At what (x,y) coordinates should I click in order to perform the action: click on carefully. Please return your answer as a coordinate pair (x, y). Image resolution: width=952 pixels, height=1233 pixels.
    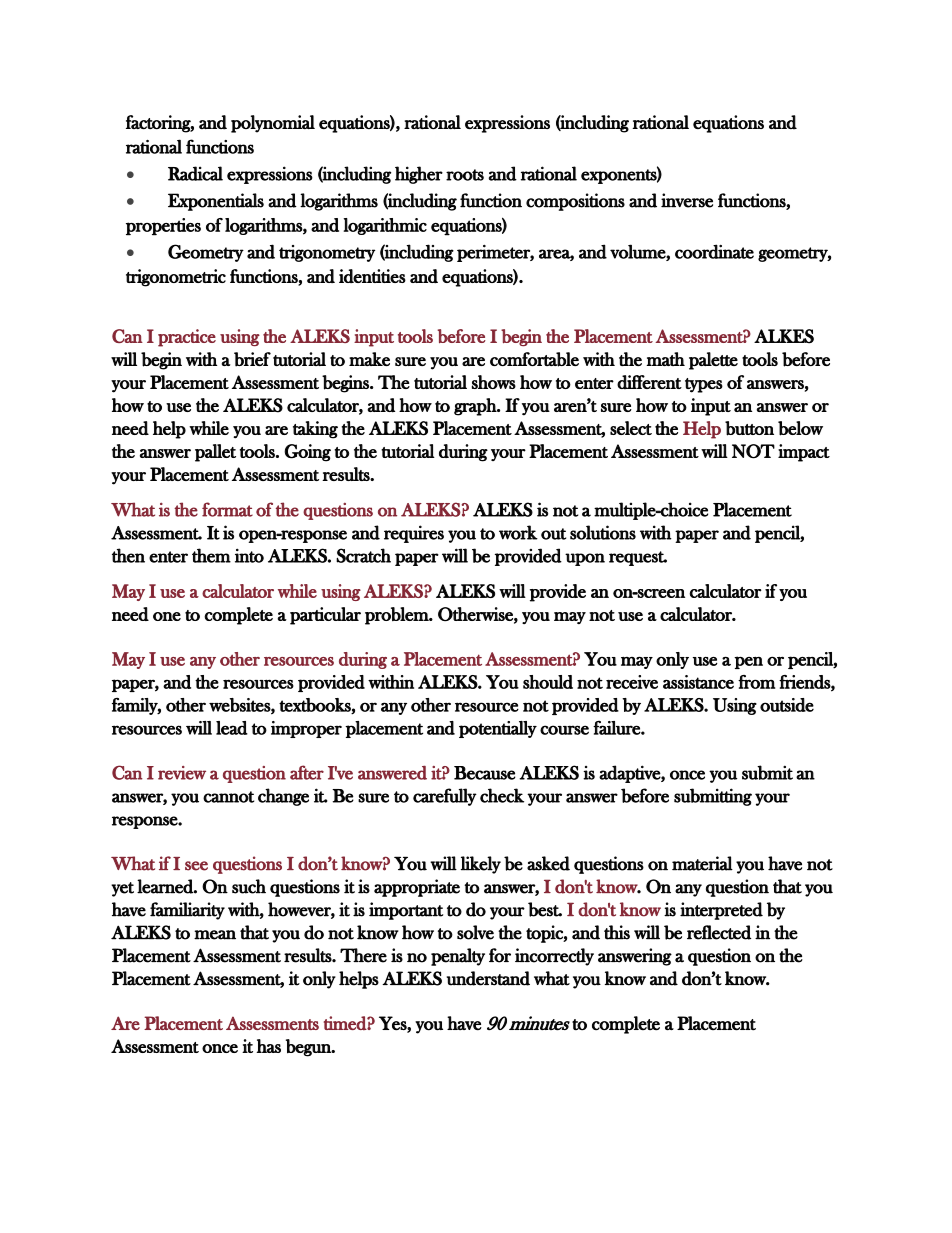
    Looking at the image, I should click on (445, 797).
